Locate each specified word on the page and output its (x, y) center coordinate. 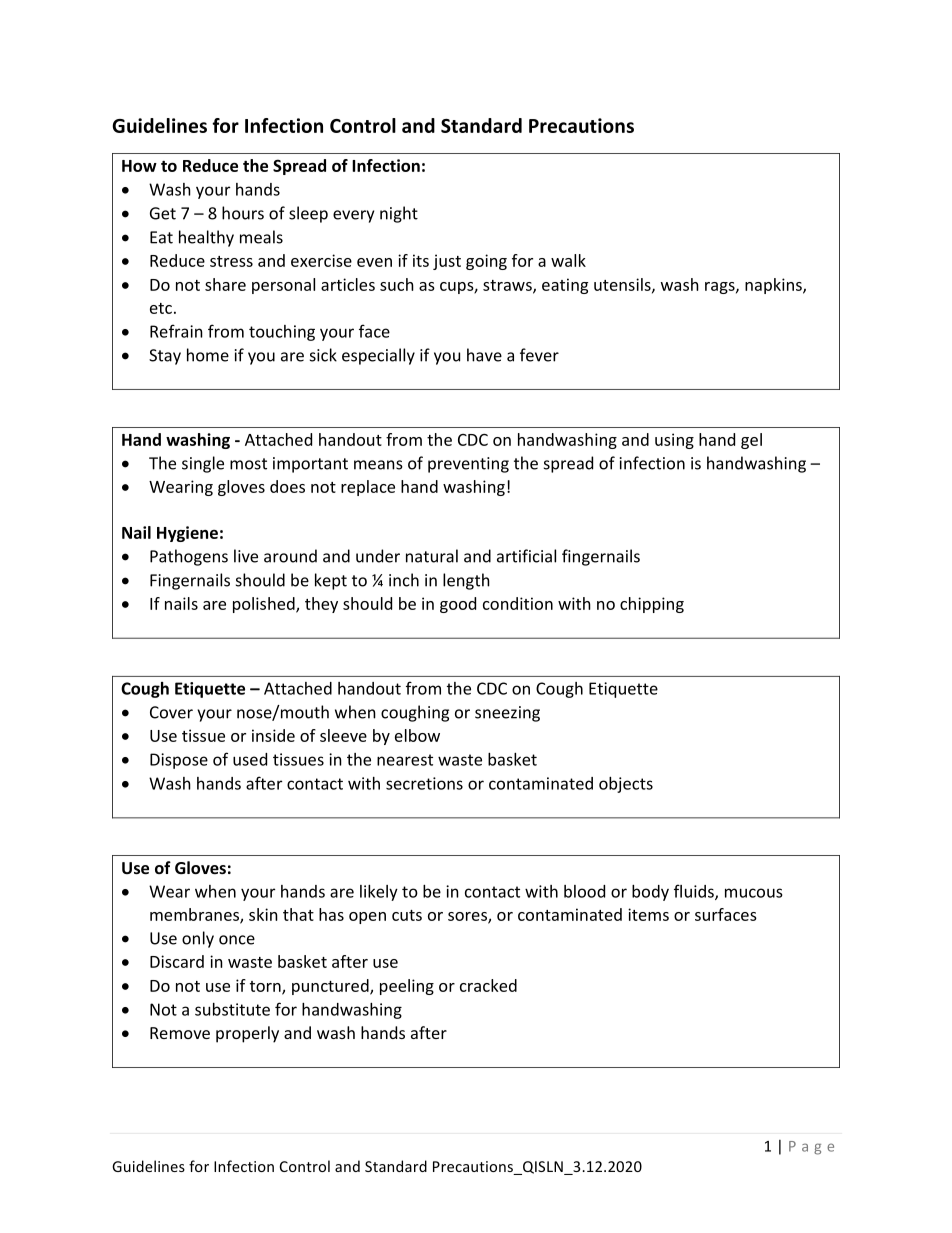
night (399, 214)
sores (468, 917)
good (458, 605)
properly (247, 1034)
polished (265, 605)
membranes (195, 915)
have (484, 355)
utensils (623, 285)
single (203, 464)
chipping (652, 605)
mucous (754, 893)
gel (751, 441)
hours (243, 213)
